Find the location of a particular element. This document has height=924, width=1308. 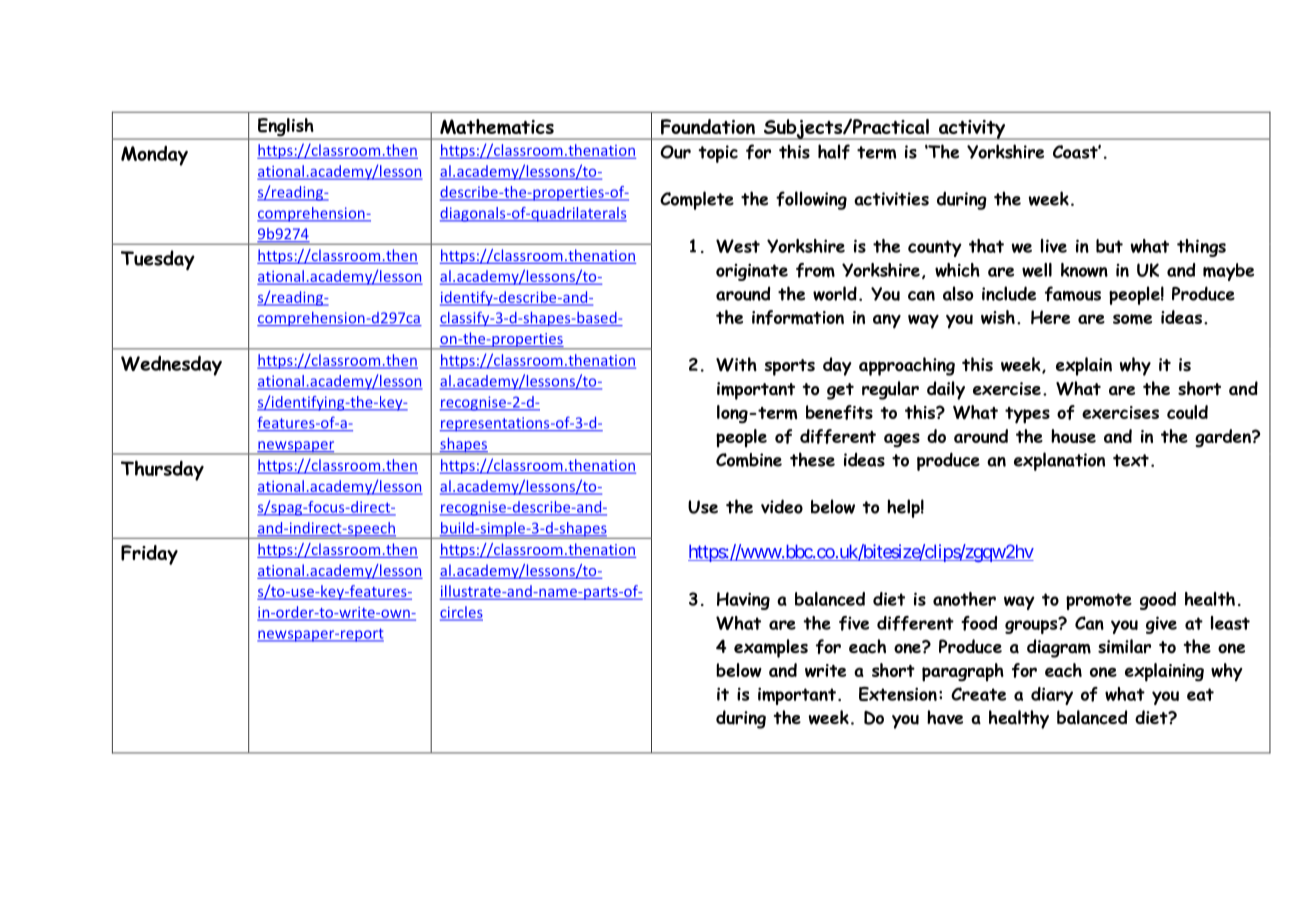

Tuesday is located at coordinates (158, 260).
